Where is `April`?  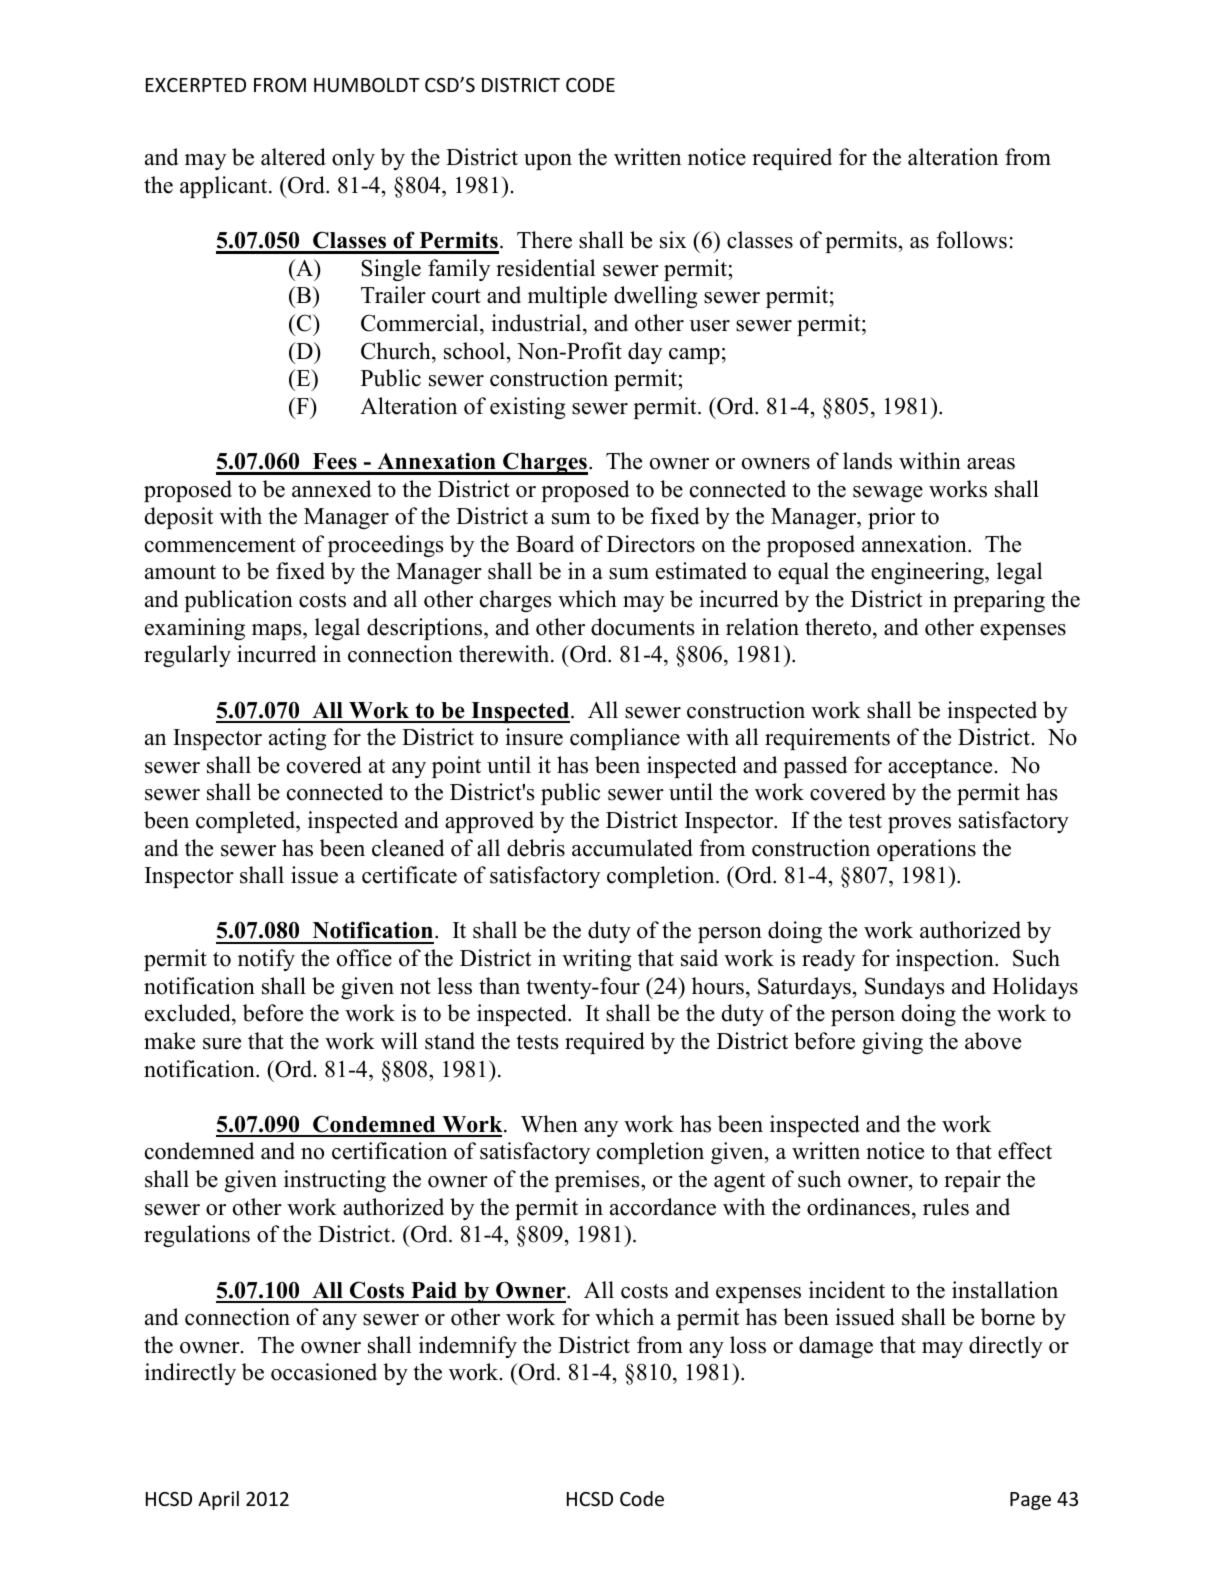
April is located at coordinates (218, 1500).
